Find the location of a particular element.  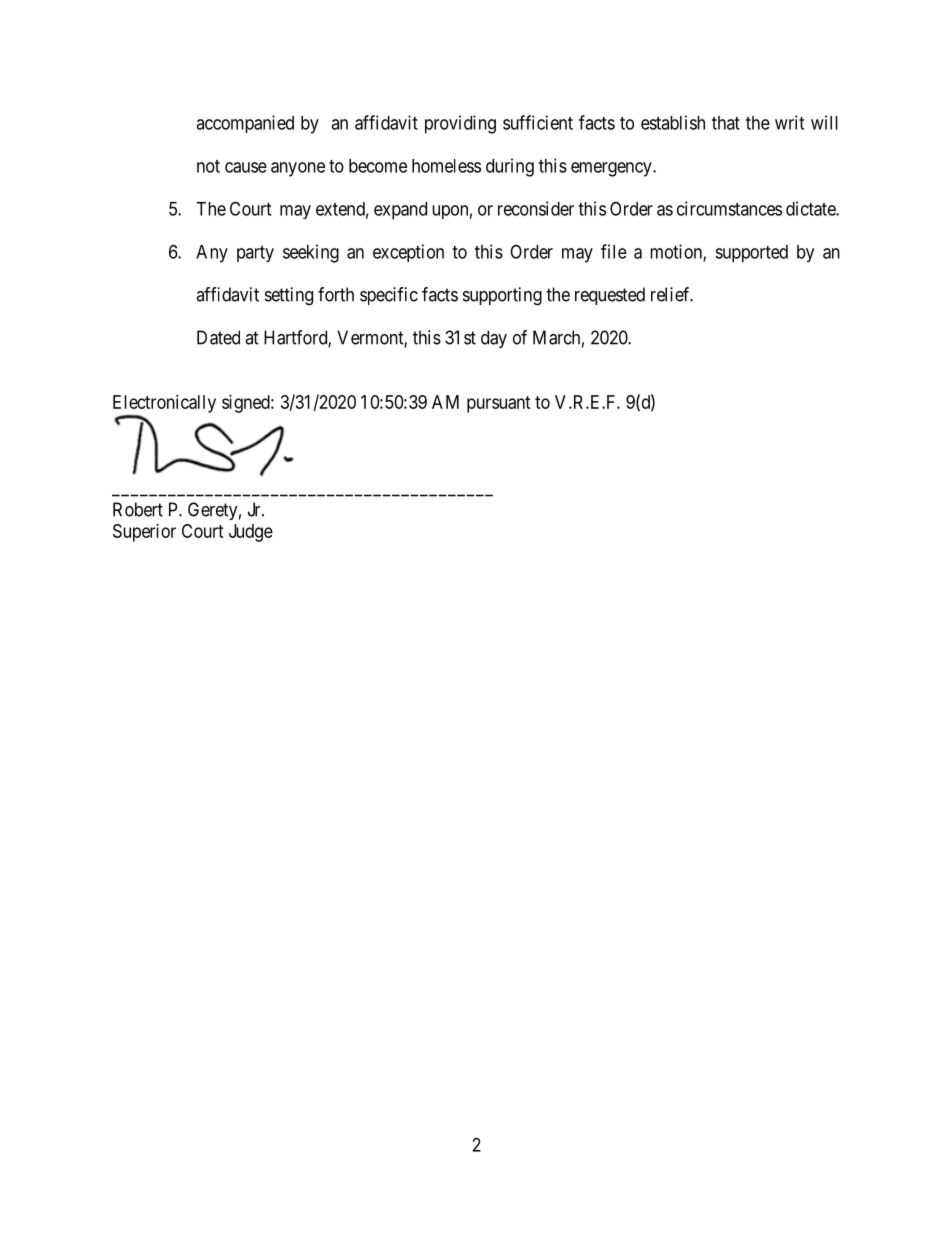

that is located at coordinates (726, 123).
